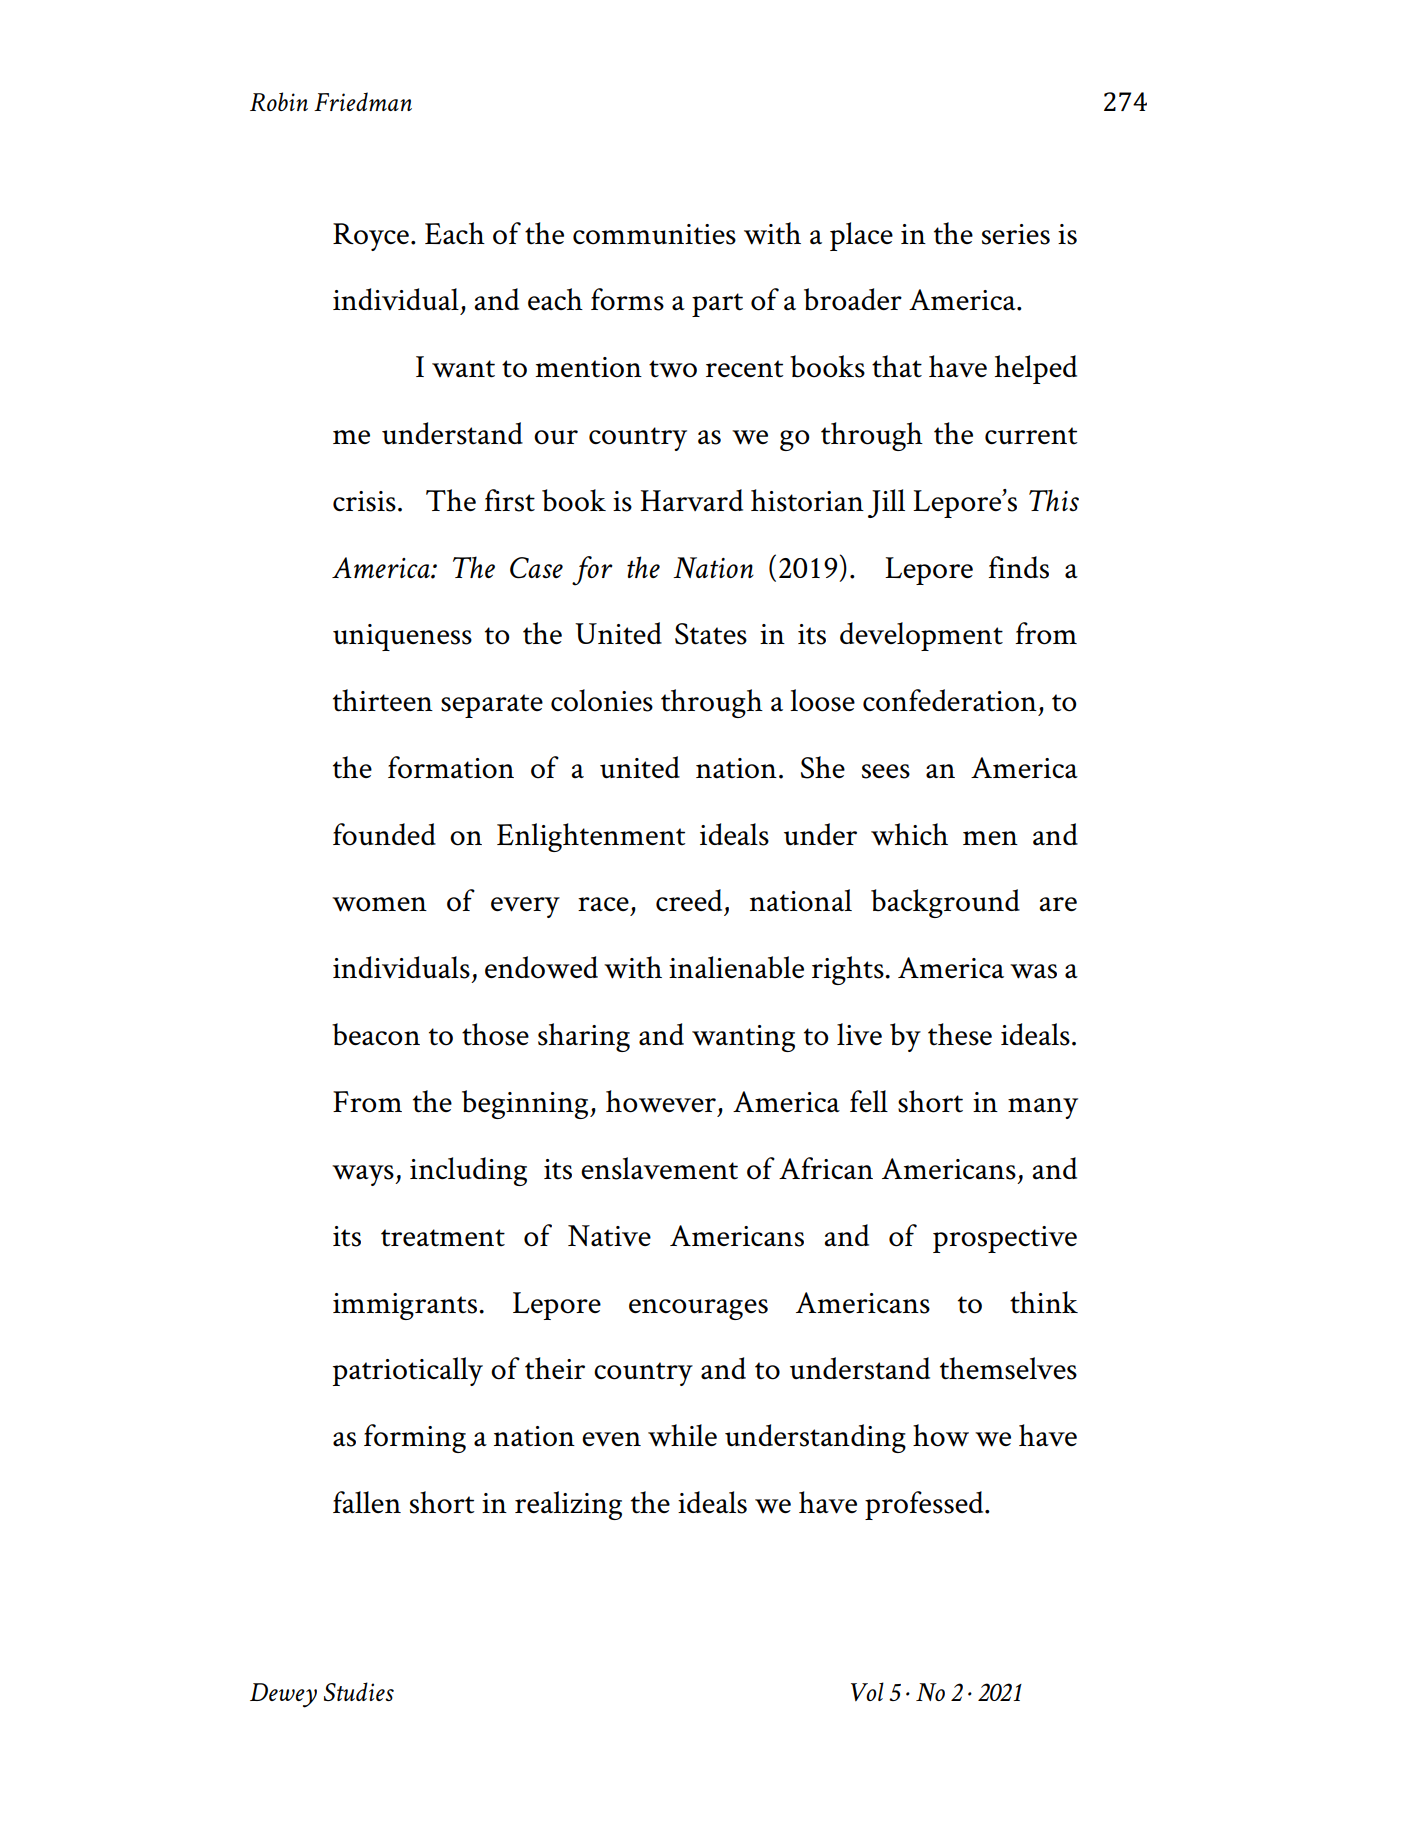 This page has height=1823, width=1408. Describe the element at coordinates (359, 1691) in the page. I see `Studies` at that location.
